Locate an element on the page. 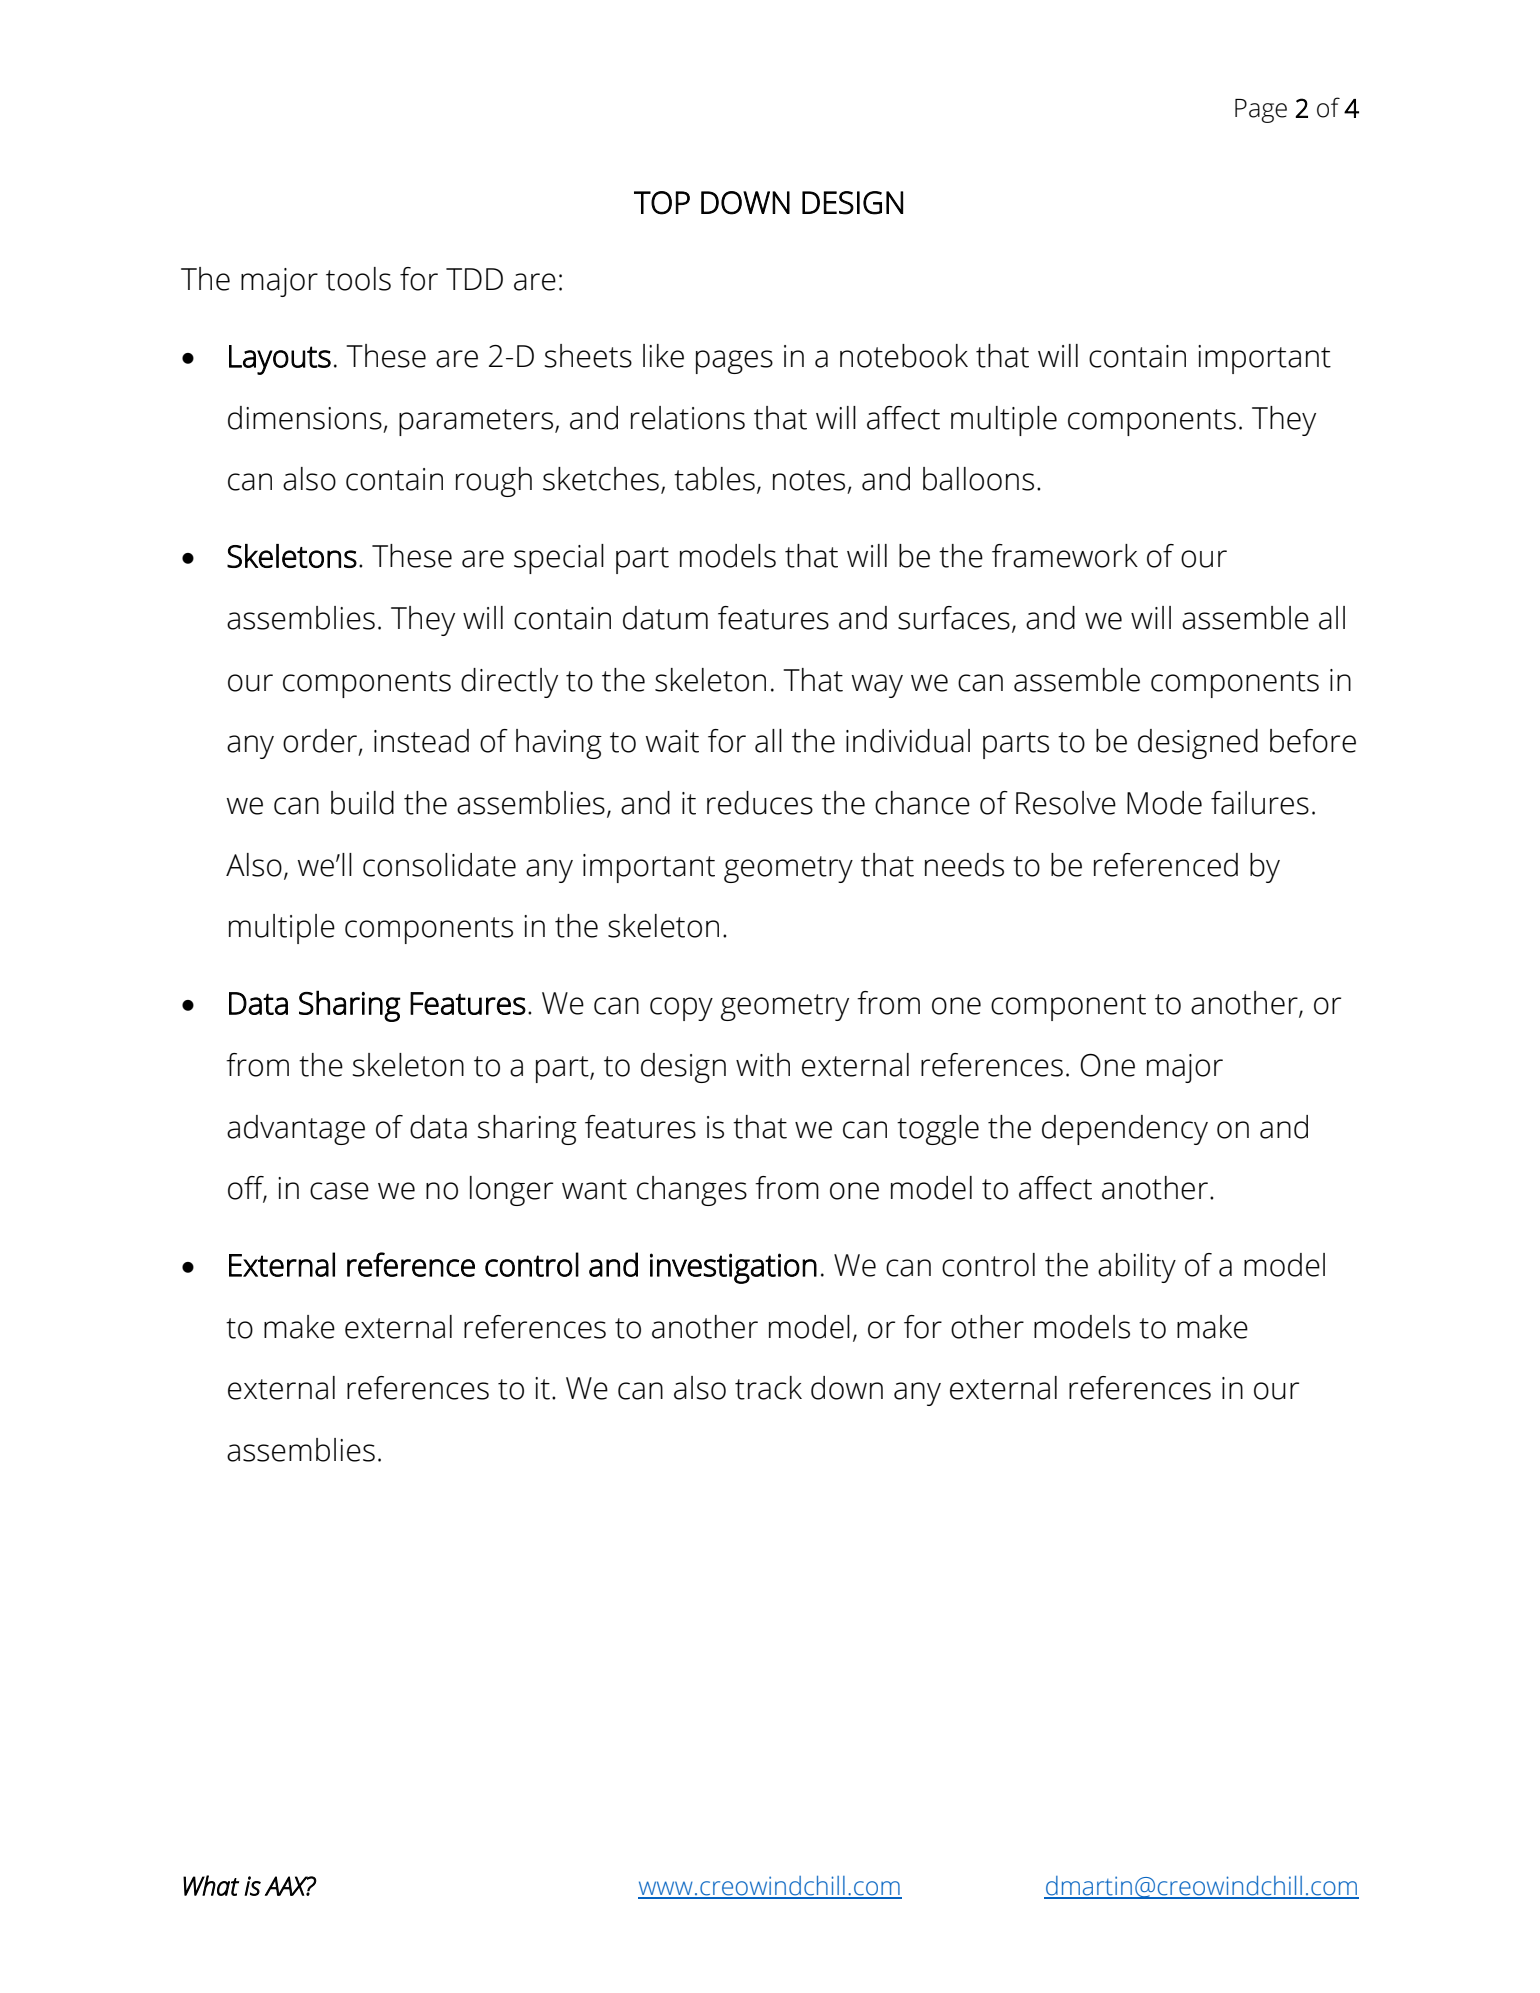 The image size is (1540, 1993). TOP is located at coordinates (662, 203).
